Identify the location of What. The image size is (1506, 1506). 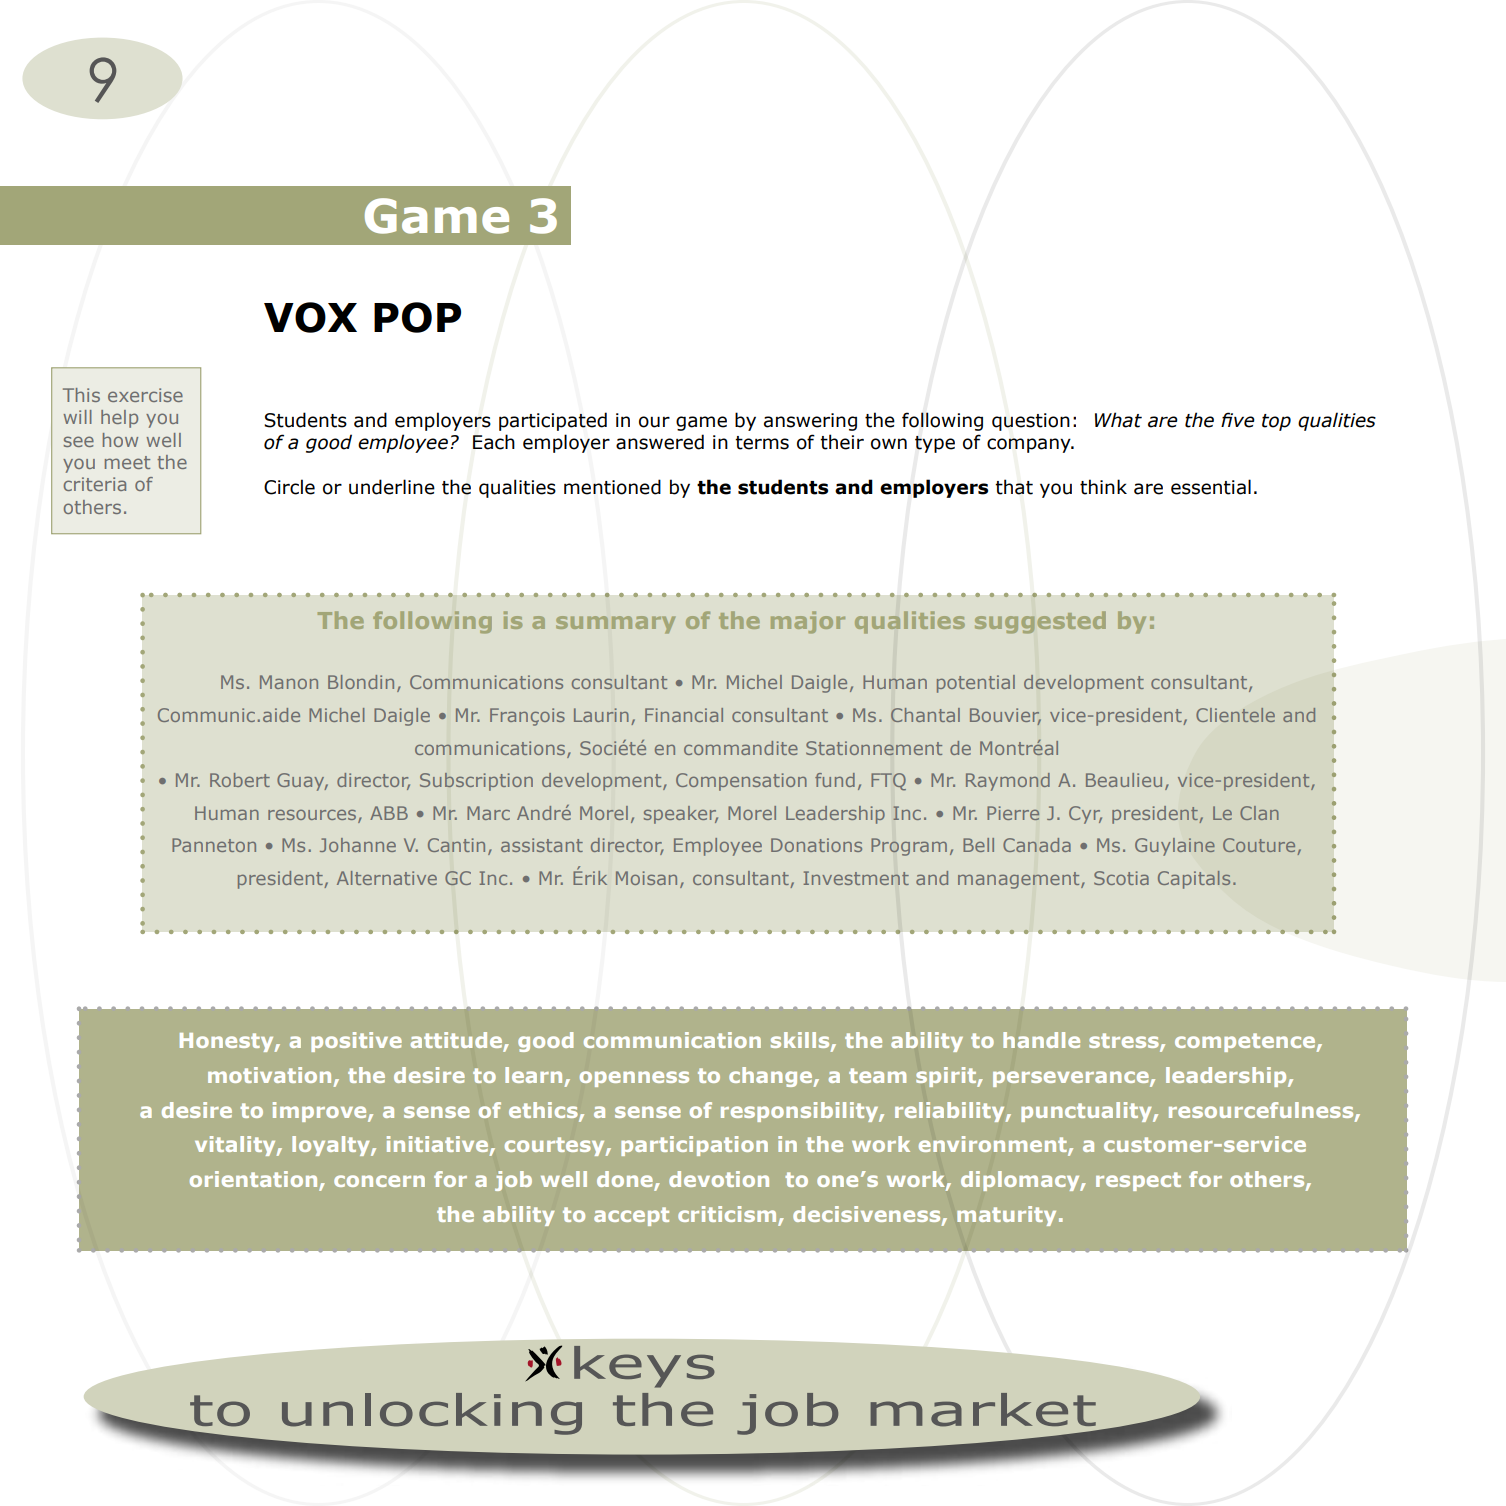
(1118, 420).
